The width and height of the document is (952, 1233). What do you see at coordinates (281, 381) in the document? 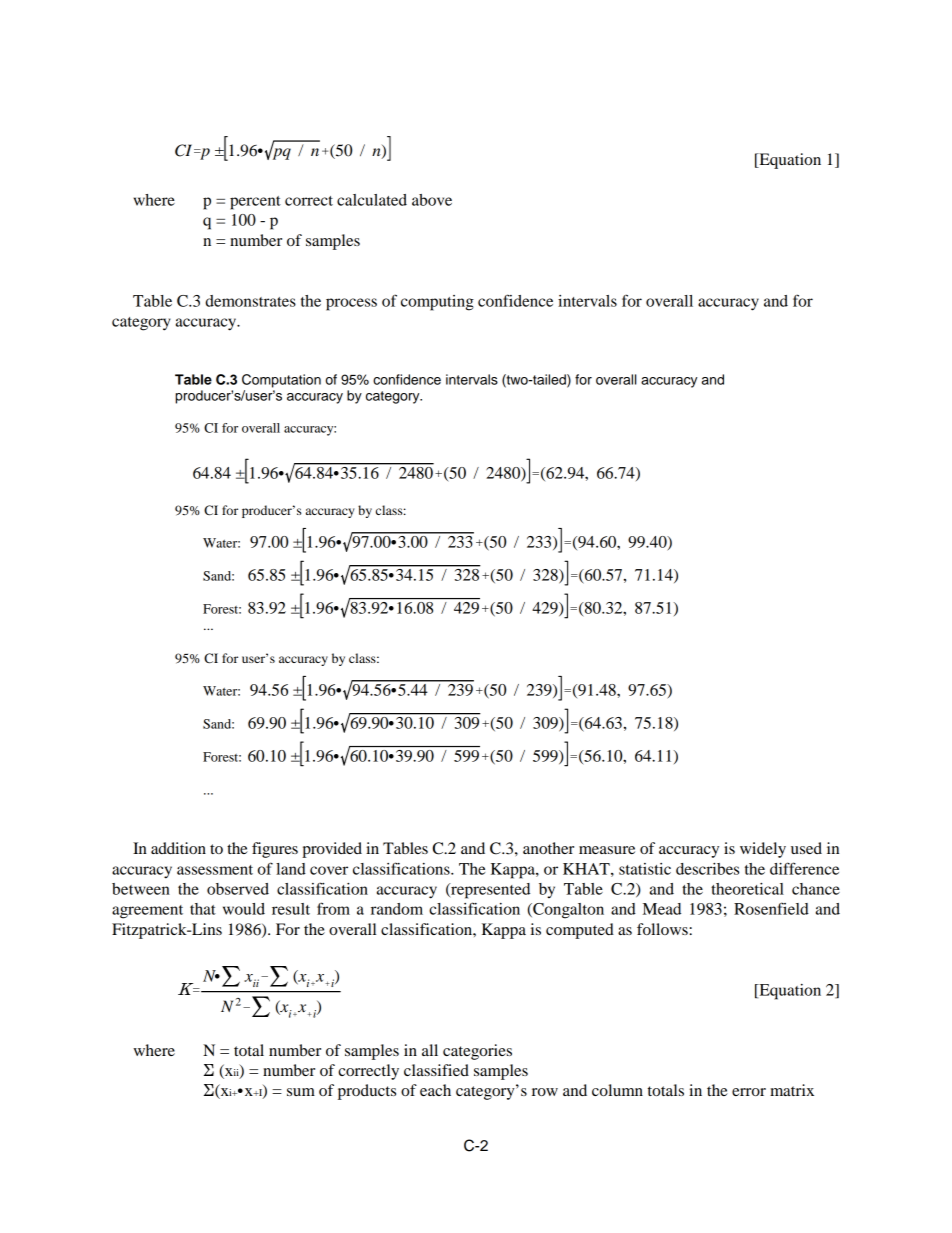
I see `Computation` at bounding box center [281, 381].
